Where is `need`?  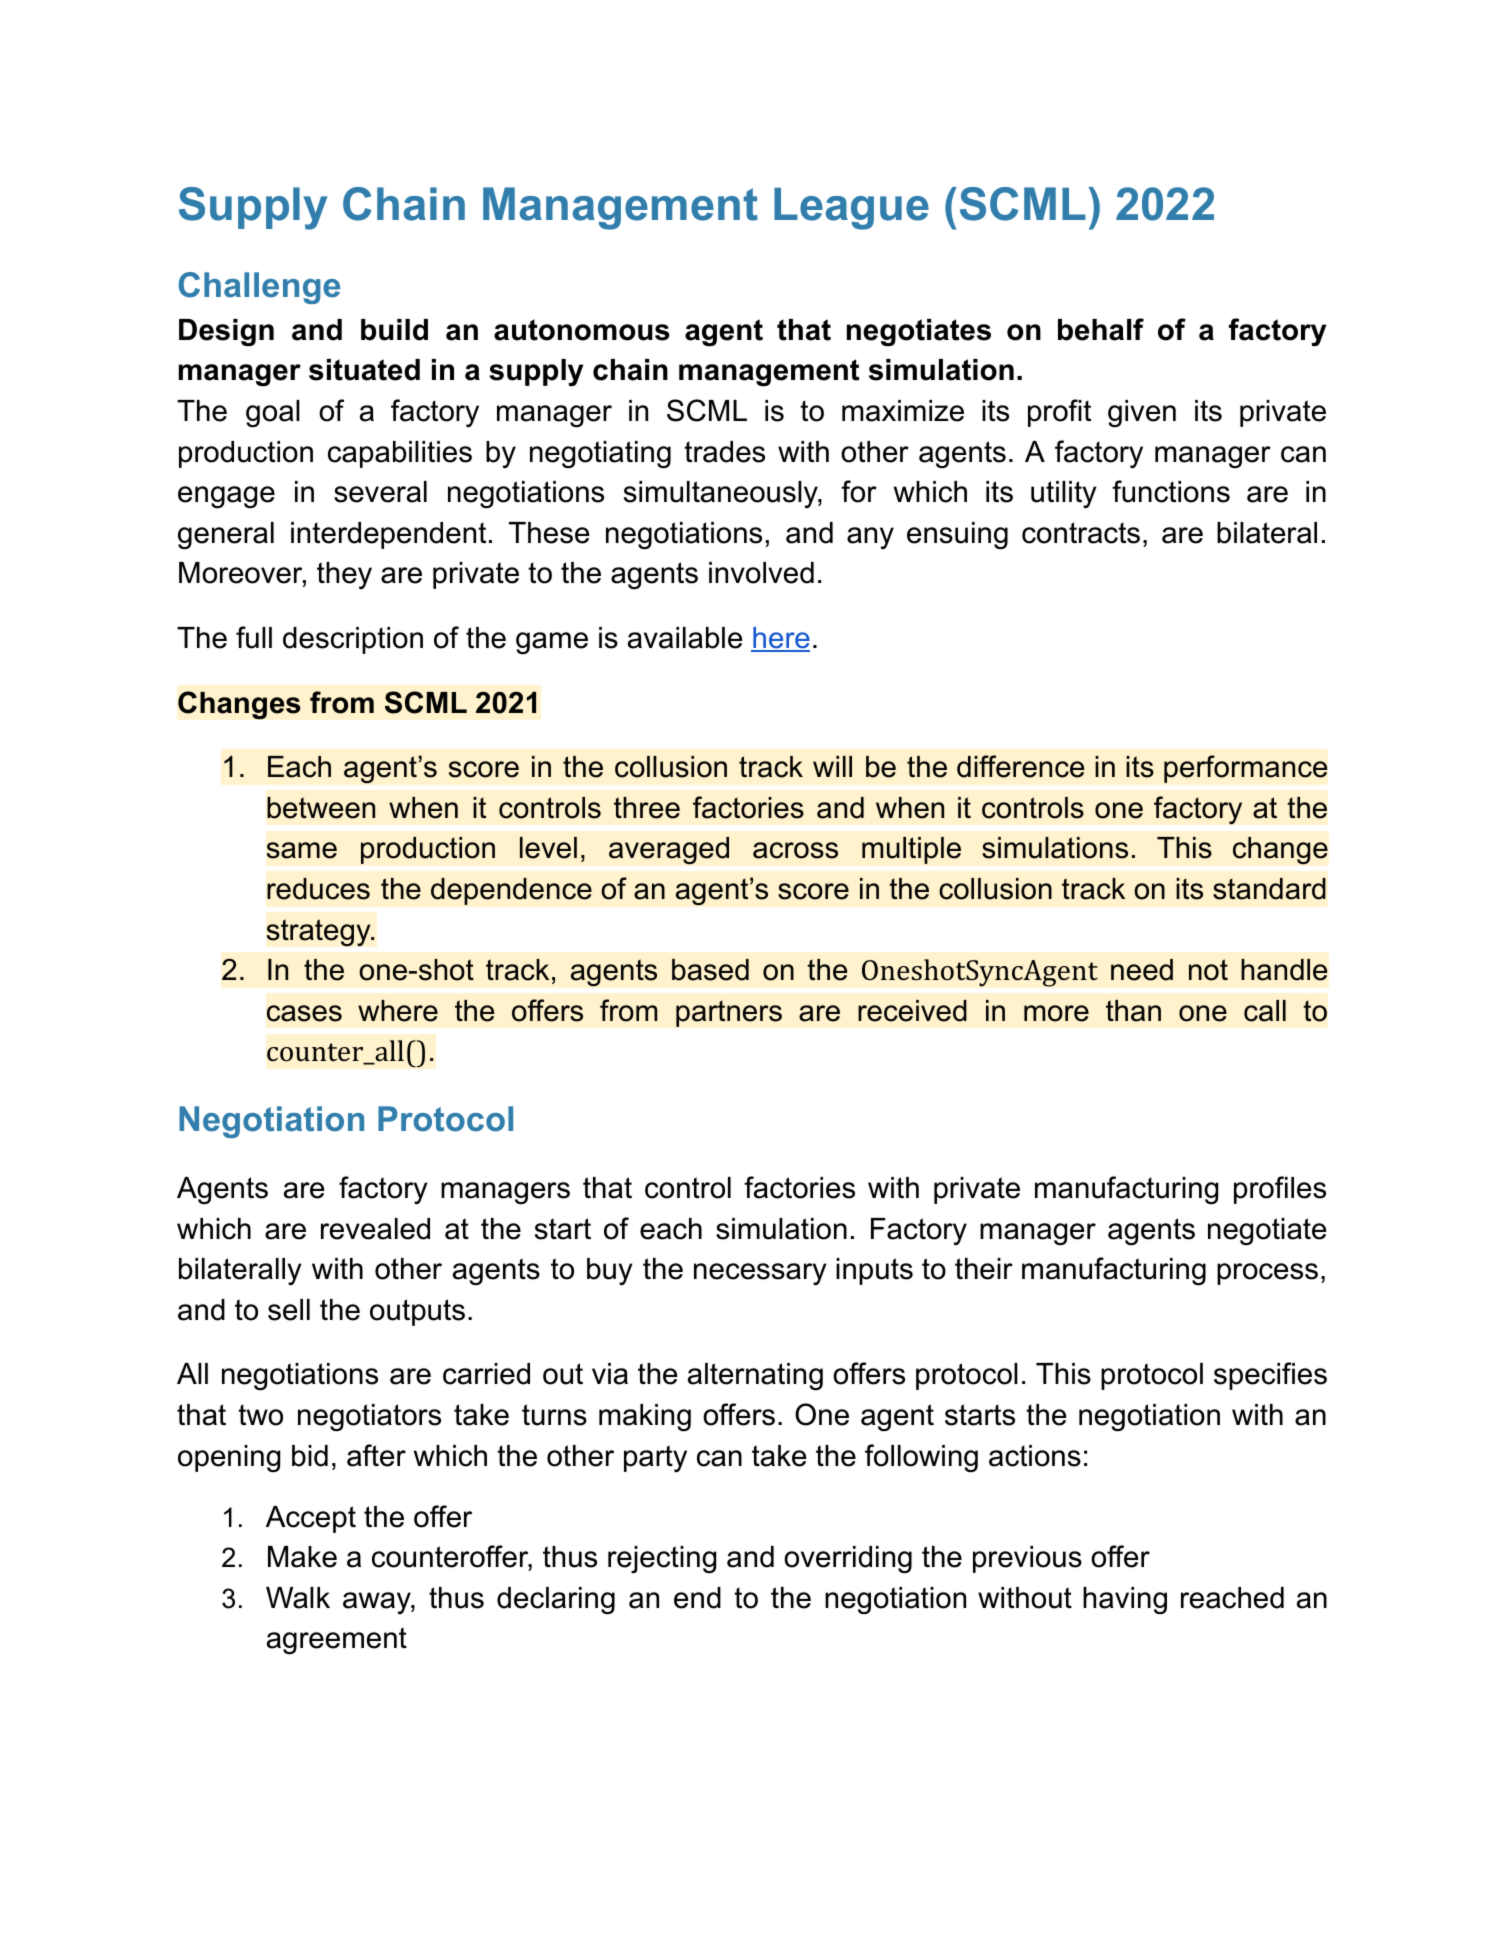
need is located at coordinates (1142, 970).
